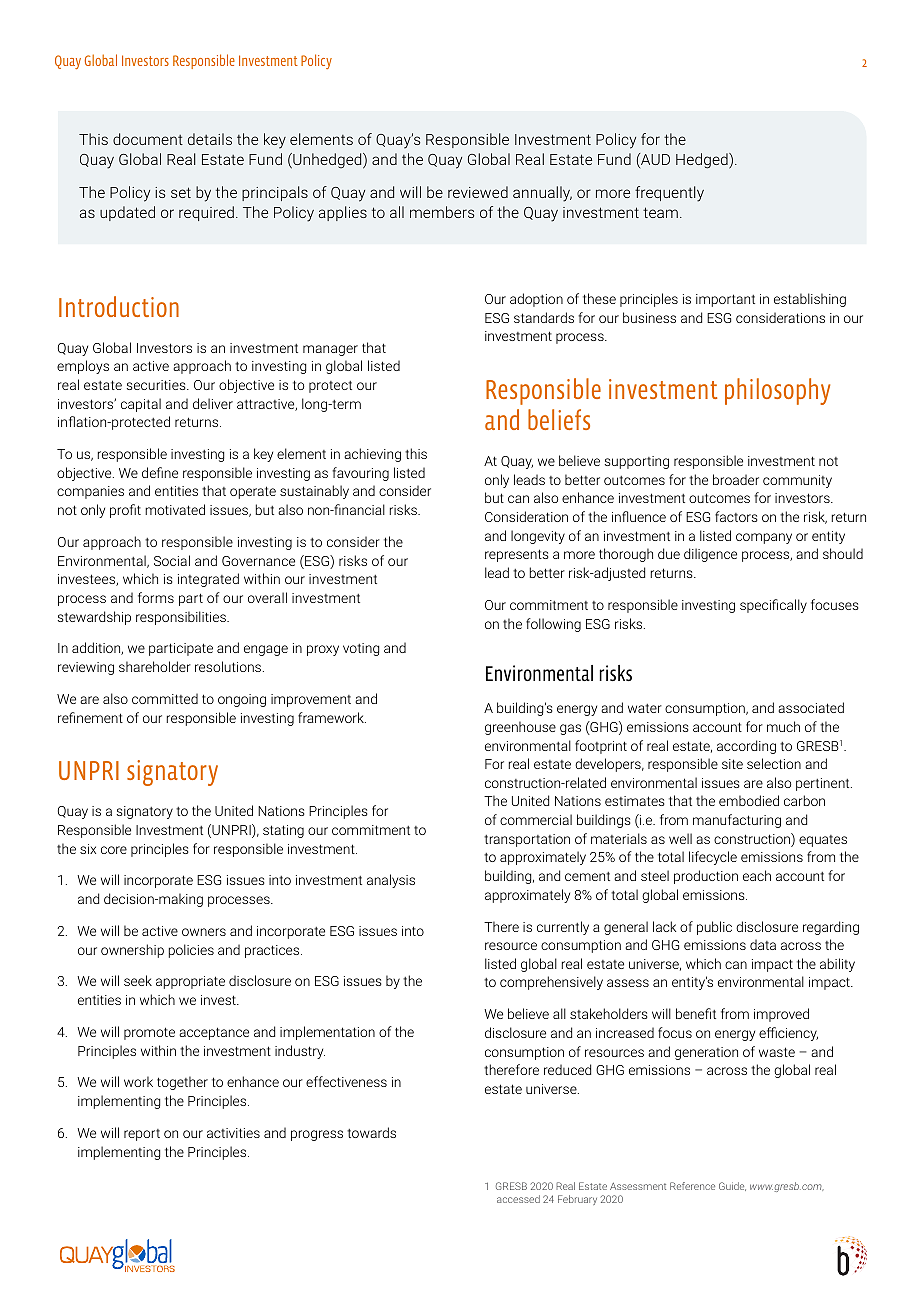 The width and height of the document is (924, 1308). Describe the element at coordinates (669, 194) in the document. I see `frequently` at that location.
